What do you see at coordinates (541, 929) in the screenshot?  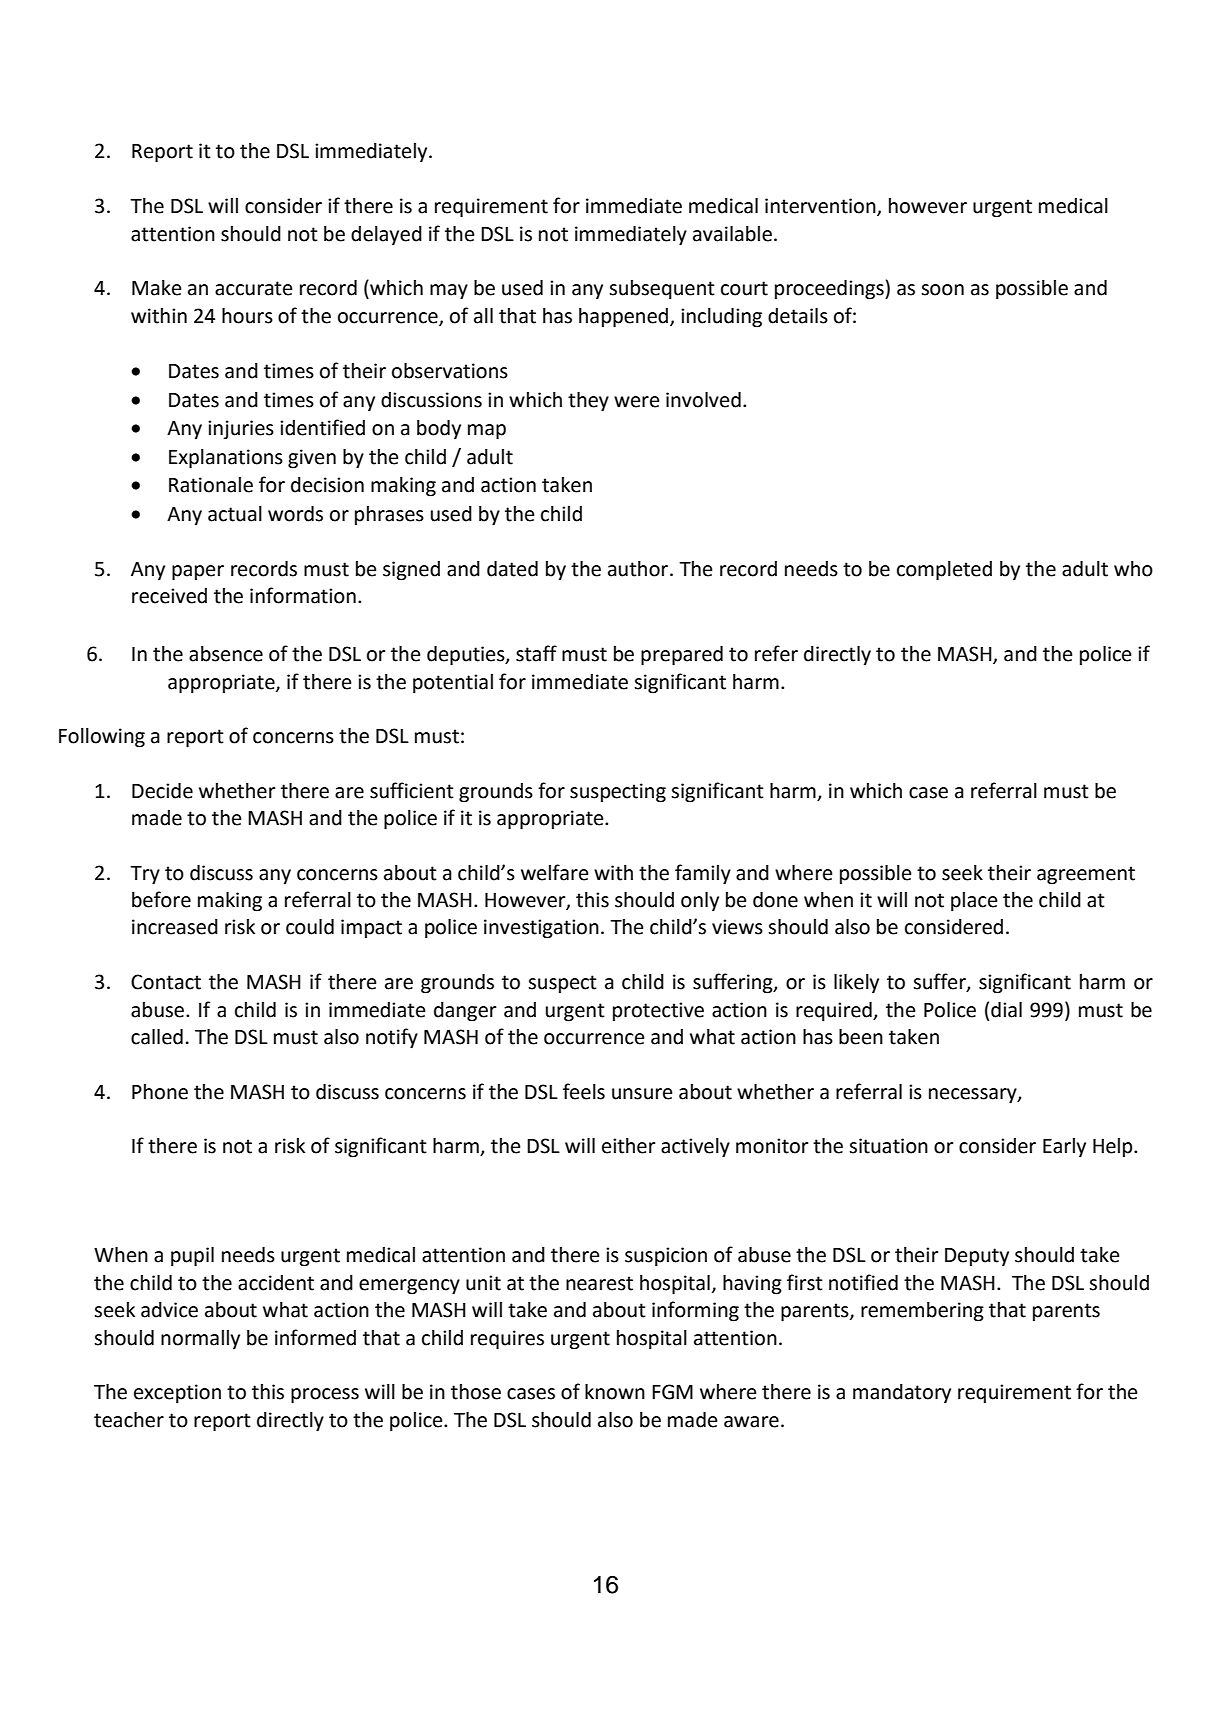 I see `investigation` at bounding box center [541, 929].
